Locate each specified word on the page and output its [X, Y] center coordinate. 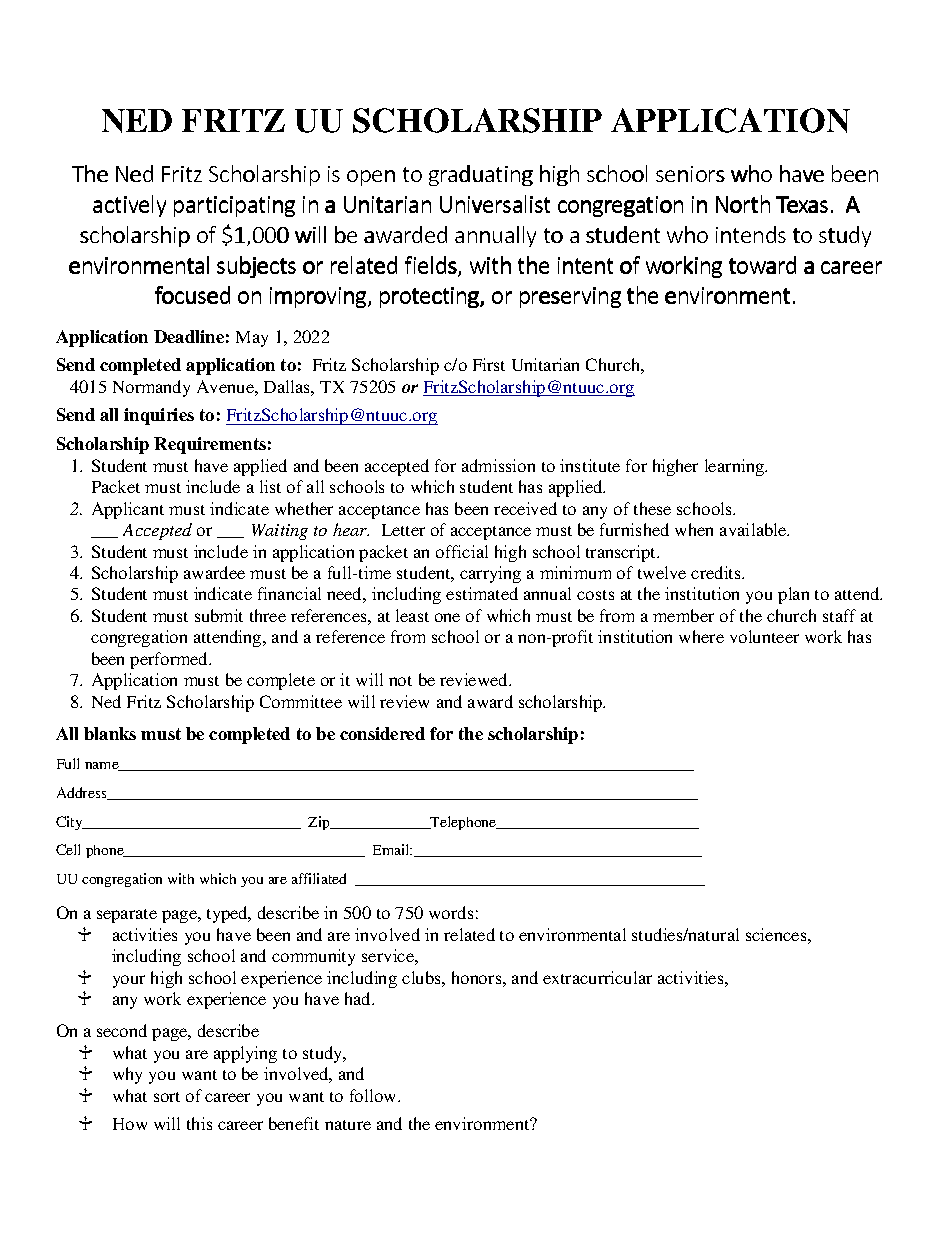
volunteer [764, 636]
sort [167, 1097]
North [743, 204]
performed [170, 660]
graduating [481, 175]
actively [129, 206]
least [412, 615]
